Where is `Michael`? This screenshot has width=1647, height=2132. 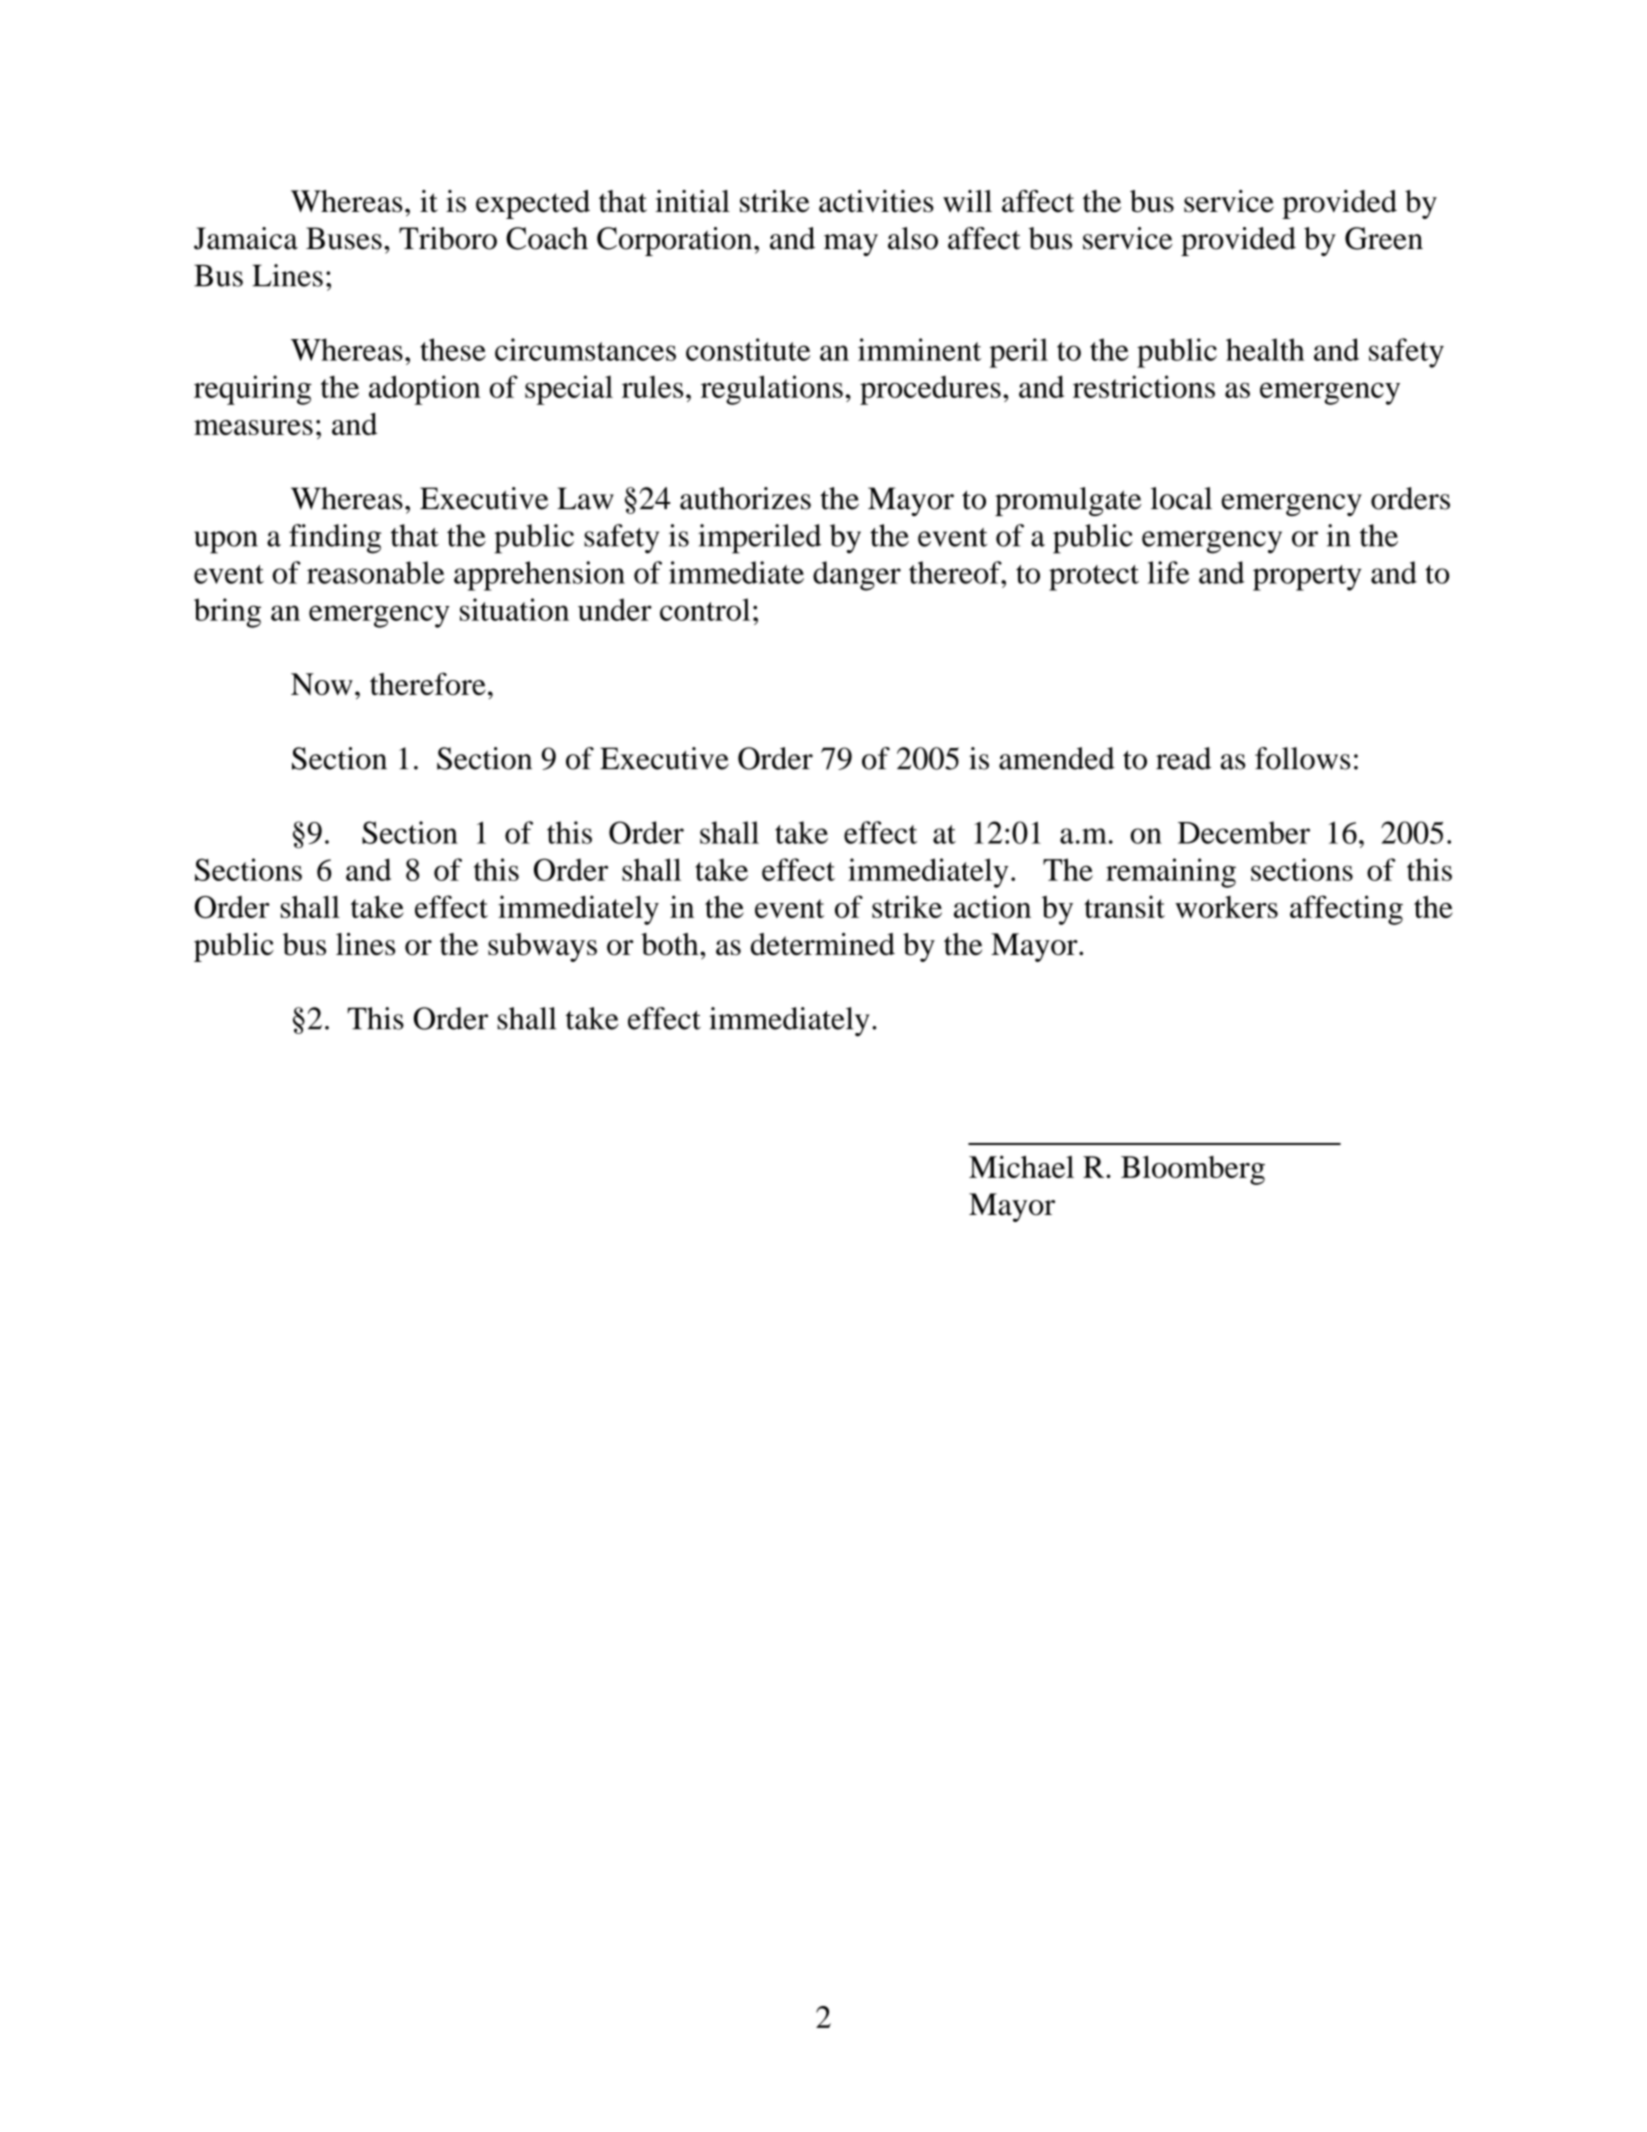 Michael is located at coordinates (1021, 1166).
